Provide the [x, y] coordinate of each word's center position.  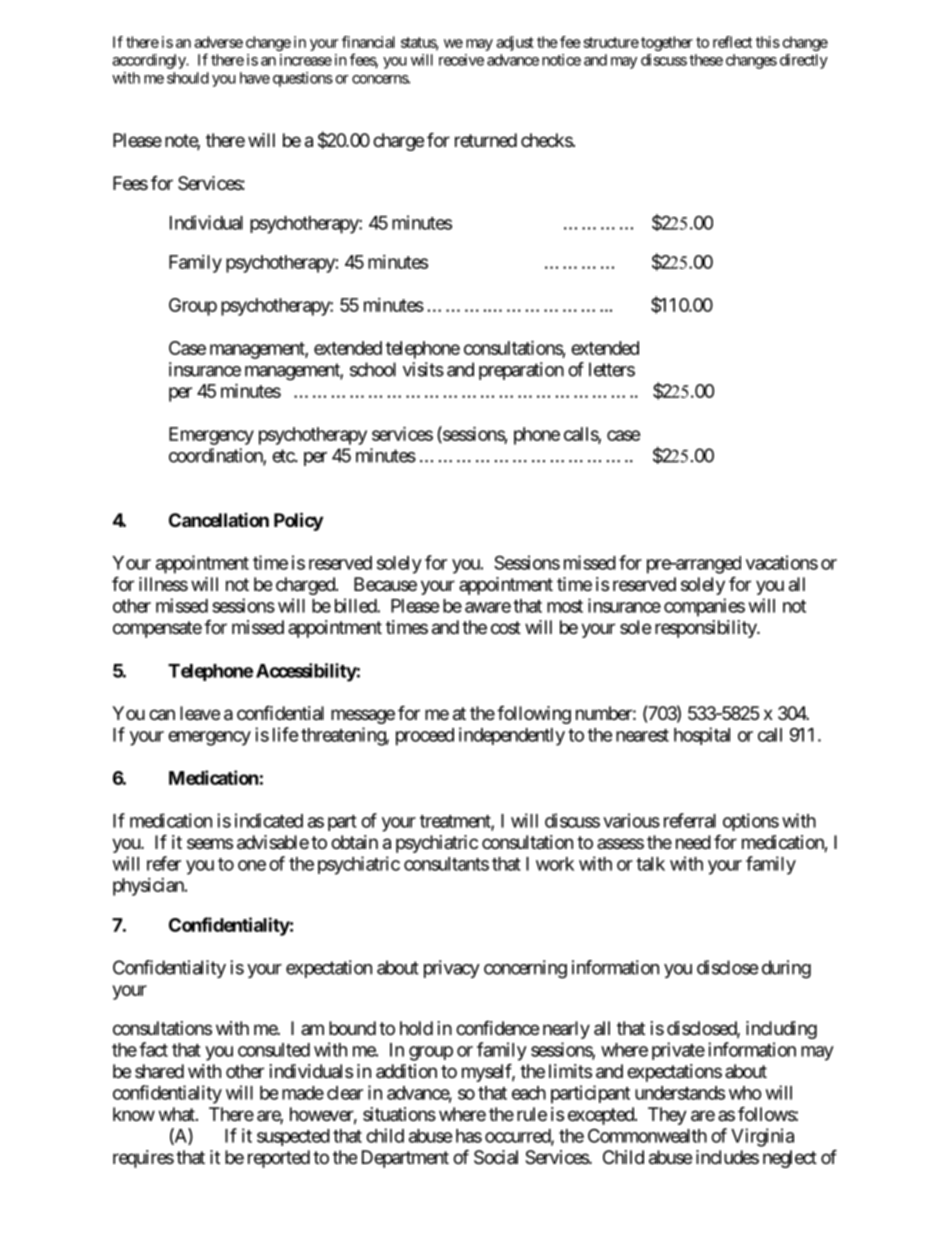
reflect [732, 42]
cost [506, 627]
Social [496, 1157]
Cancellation [219, 520]
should [188, 78]
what [178, 1114]
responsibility [706, 629]
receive [461, 60]
